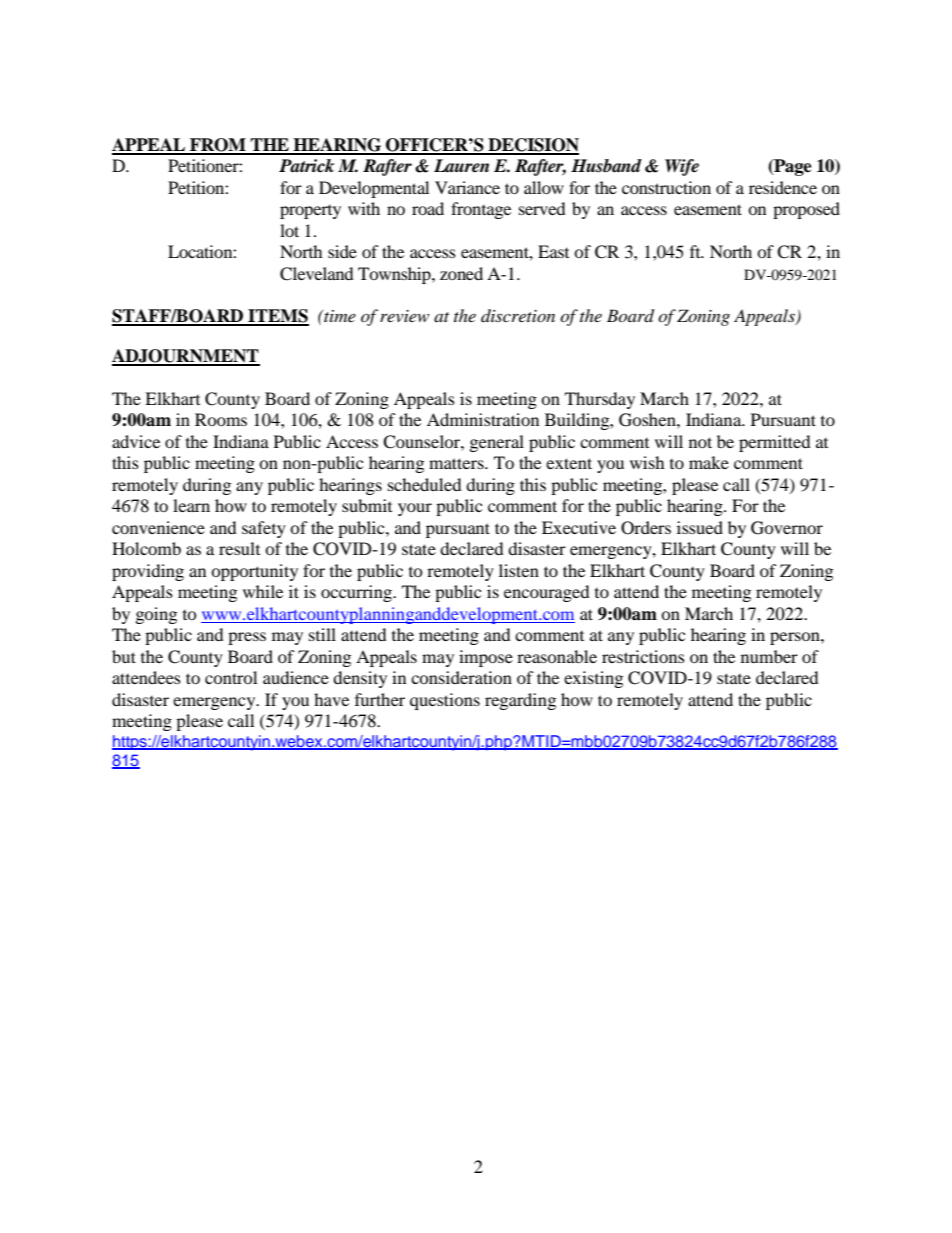  Describe the element at coordinates (682, 167) in the screenshot. I see `Wife` at that location.
